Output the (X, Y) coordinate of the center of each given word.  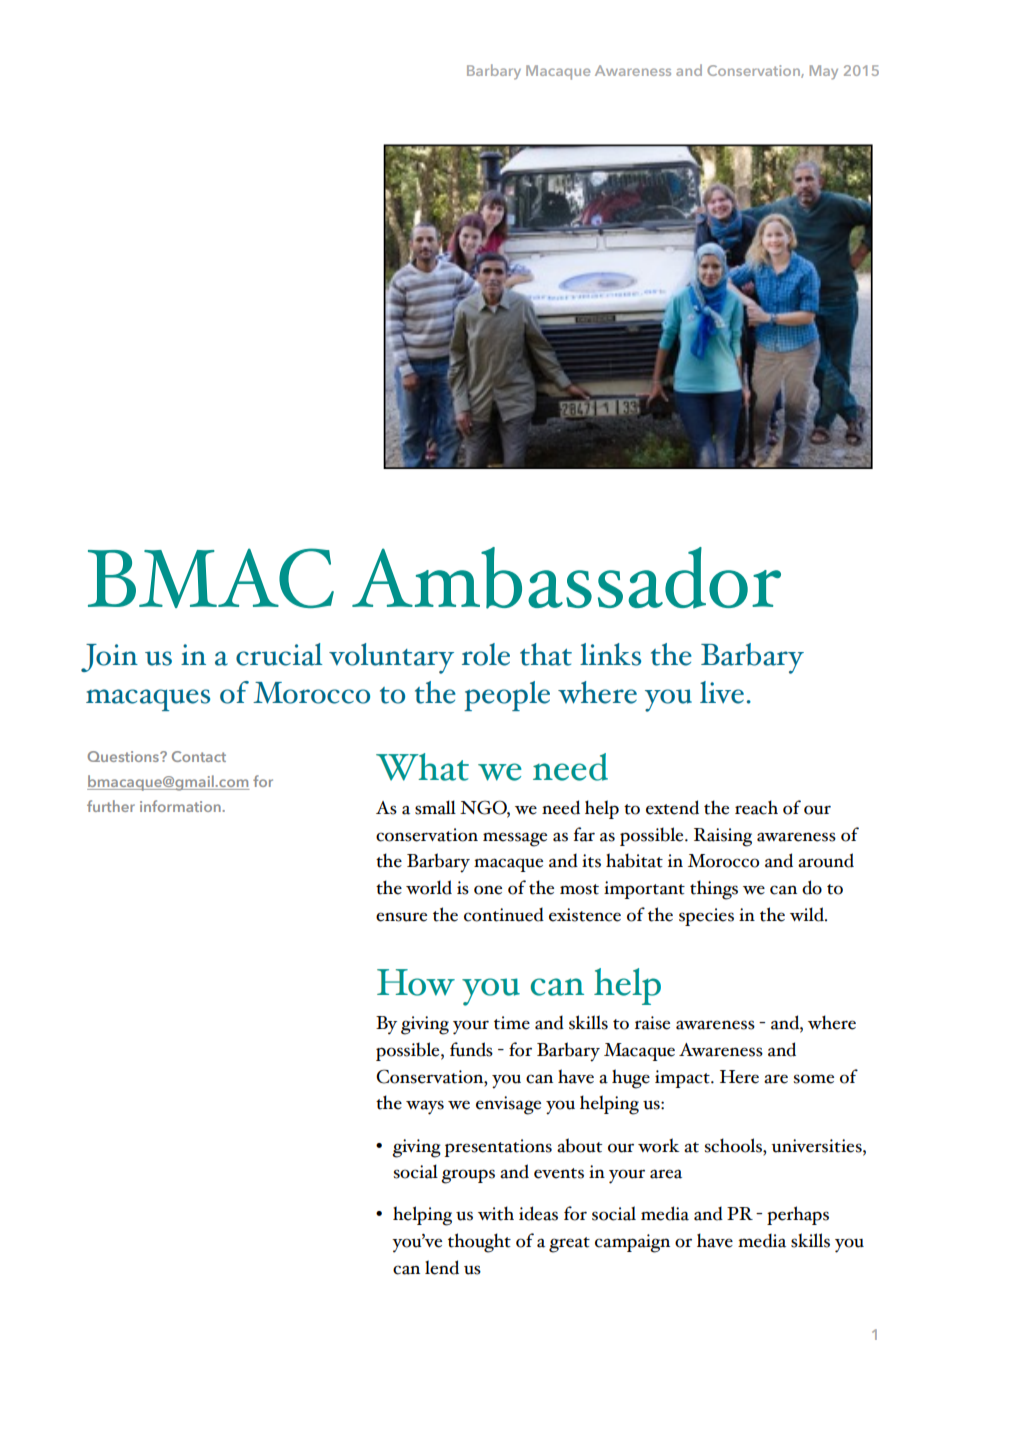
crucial (279, 654)
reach (756, 807)
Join (109, 658)
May (824, 72)
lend (442, 1267)
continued (504, 914)
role (486, 654)
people (507, 696)
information (181, 806)
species (706, 917)
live (722, 692)
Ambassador (566, 578)
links (610, 654)
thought (479, 1243)
